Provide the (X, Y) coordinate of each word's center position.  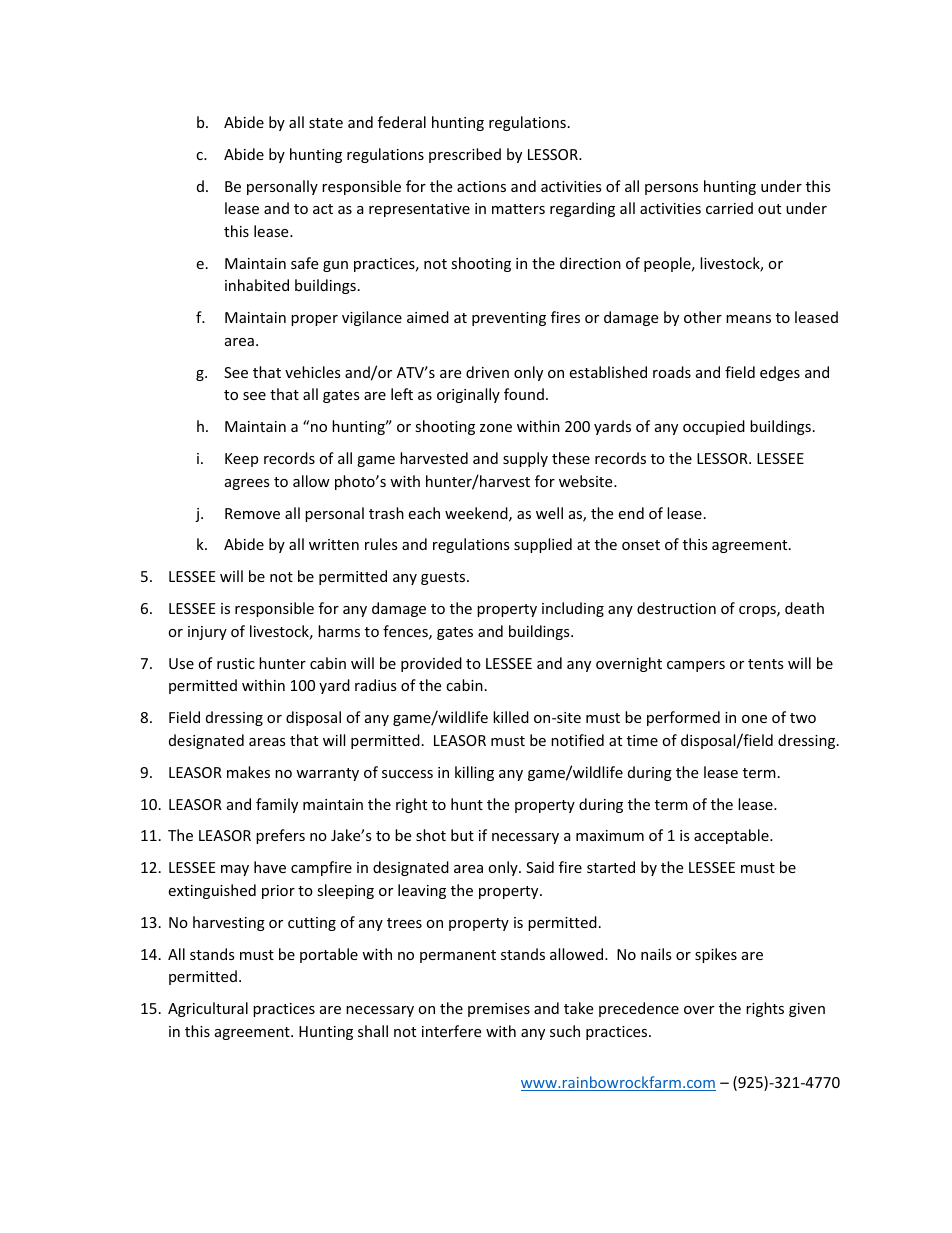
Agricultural (208, 1009)
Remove (252, 513)
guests (444, 578)
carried (729, 208)
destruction (676, 608)
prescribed (465, 155)
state (326, 123)
